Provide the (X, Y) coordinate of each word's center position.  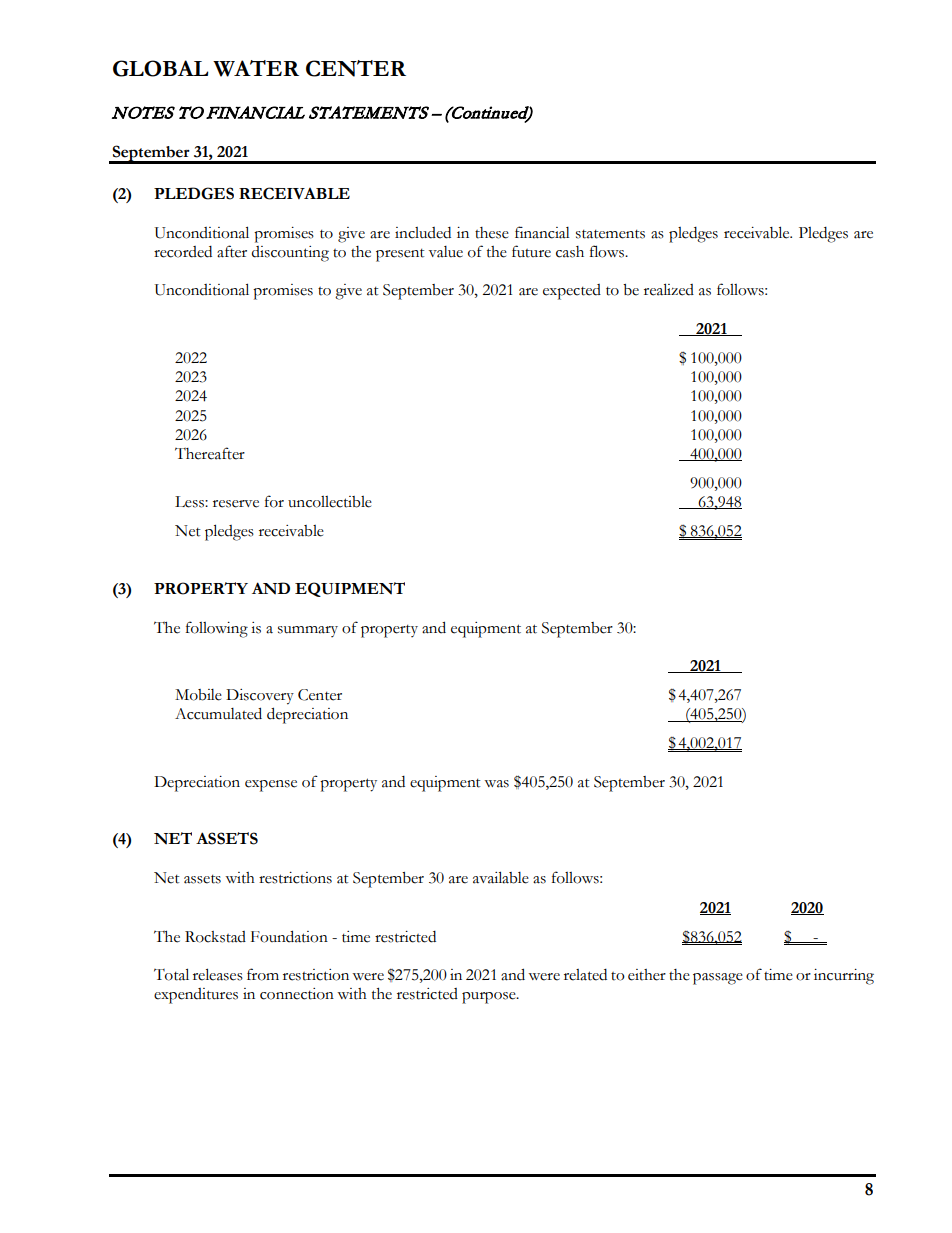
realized (669, 289)
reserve (236, 504)
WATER (256, 68)
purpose (490, 998)
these (492, 233)
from (263, 974)
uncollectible (330, 502)
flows (608, 251)
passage (718, 979)
